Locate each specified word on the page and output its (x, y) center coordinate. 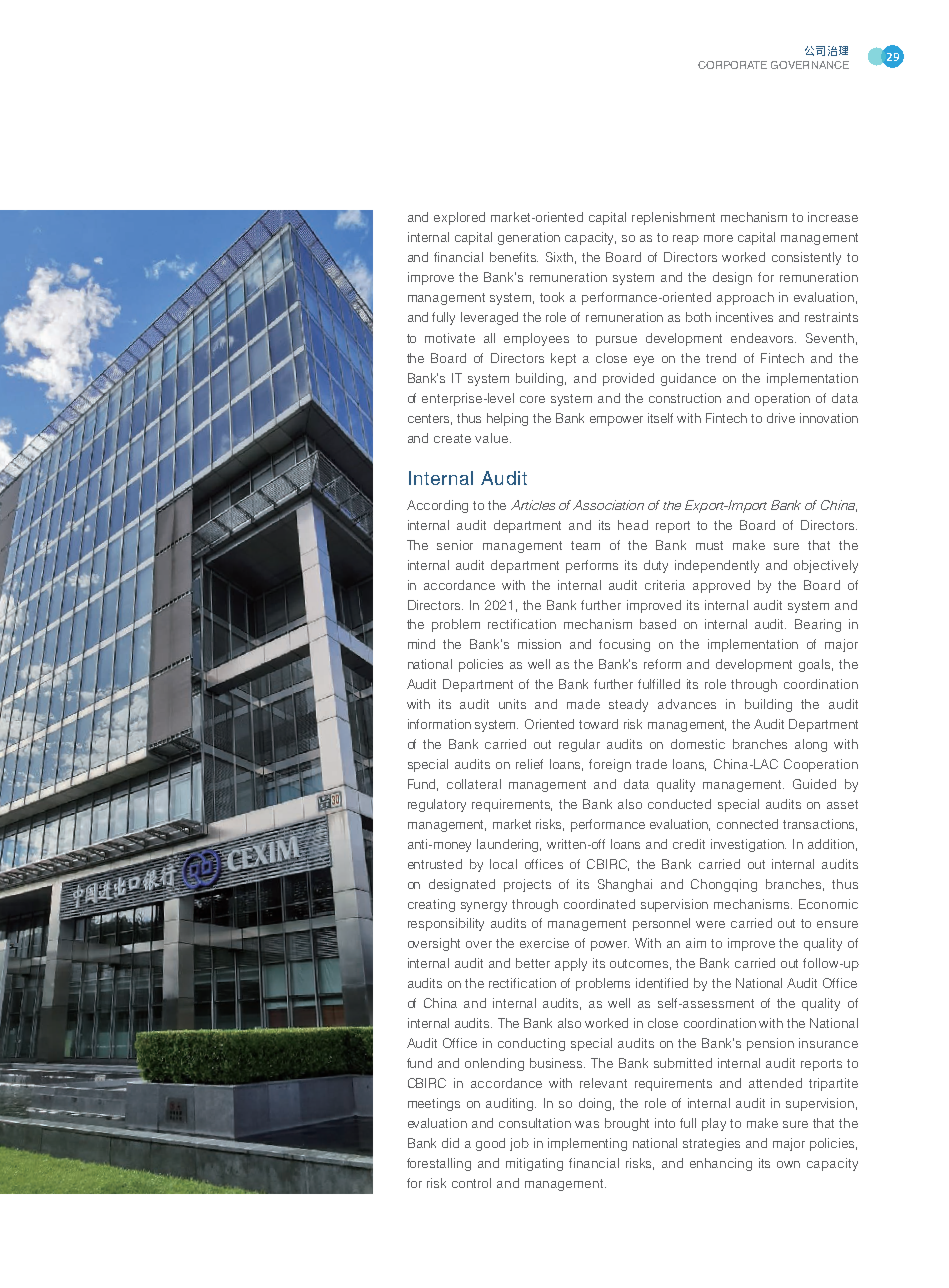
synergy (484, 907)
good (490, 1144)
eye (644, 361)
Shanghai (625, 885)
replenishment (673, 218)
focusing (624, 645)
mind (421, 644)
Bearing (818, 625)
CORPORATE (732, 65)
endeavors (763, 338)
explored (459, 218)
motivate (450, 338)
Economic (828, 904)
